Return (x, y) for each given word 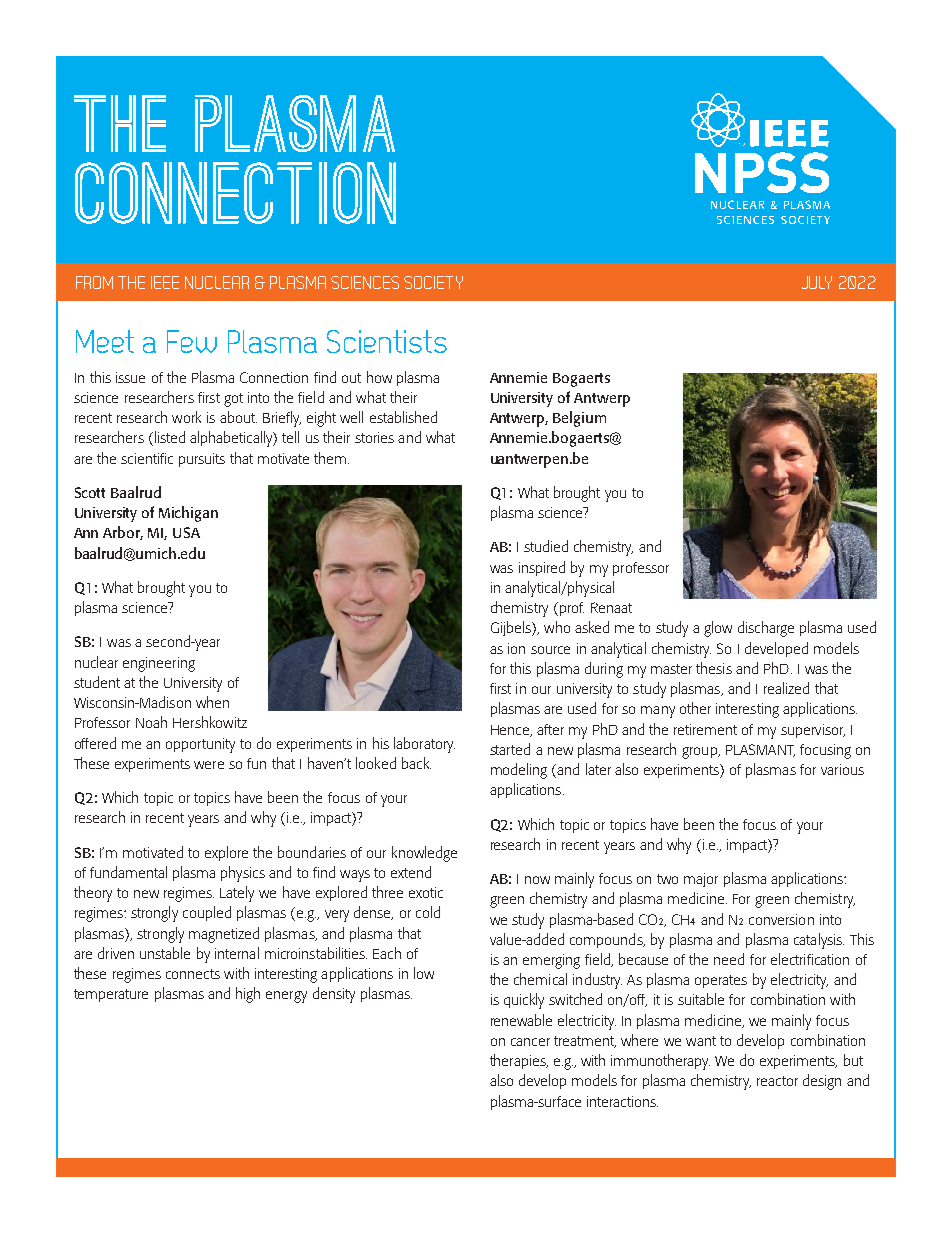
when (212, 702)
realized (786, 688)
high (248, 995)
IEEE (165, 282)
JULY (817, 282)
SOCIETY (433, 282)
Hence (511, 731)
